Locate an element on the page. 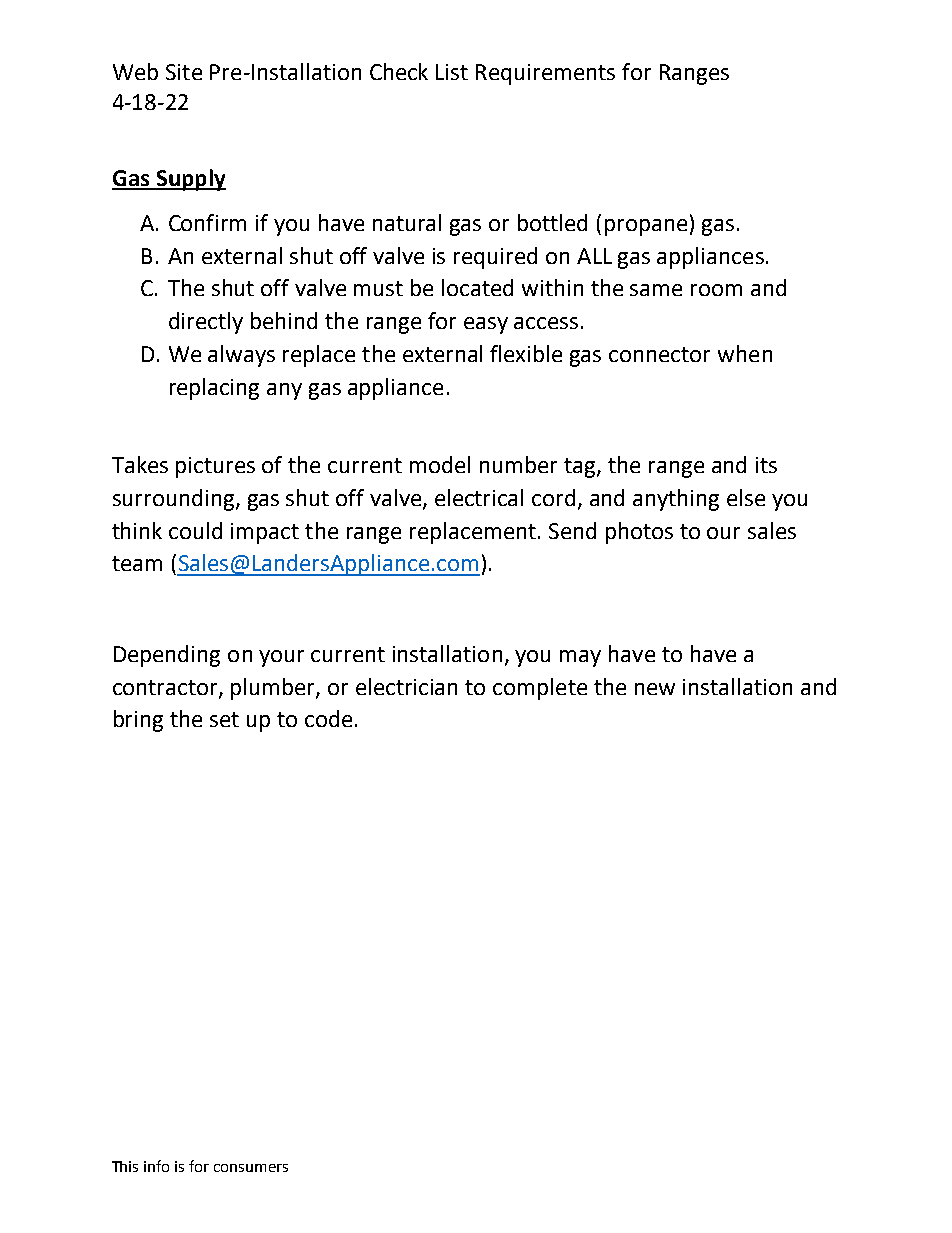 The width and height of the document is (952, 1233). List is located at coordinates (452, 72).
